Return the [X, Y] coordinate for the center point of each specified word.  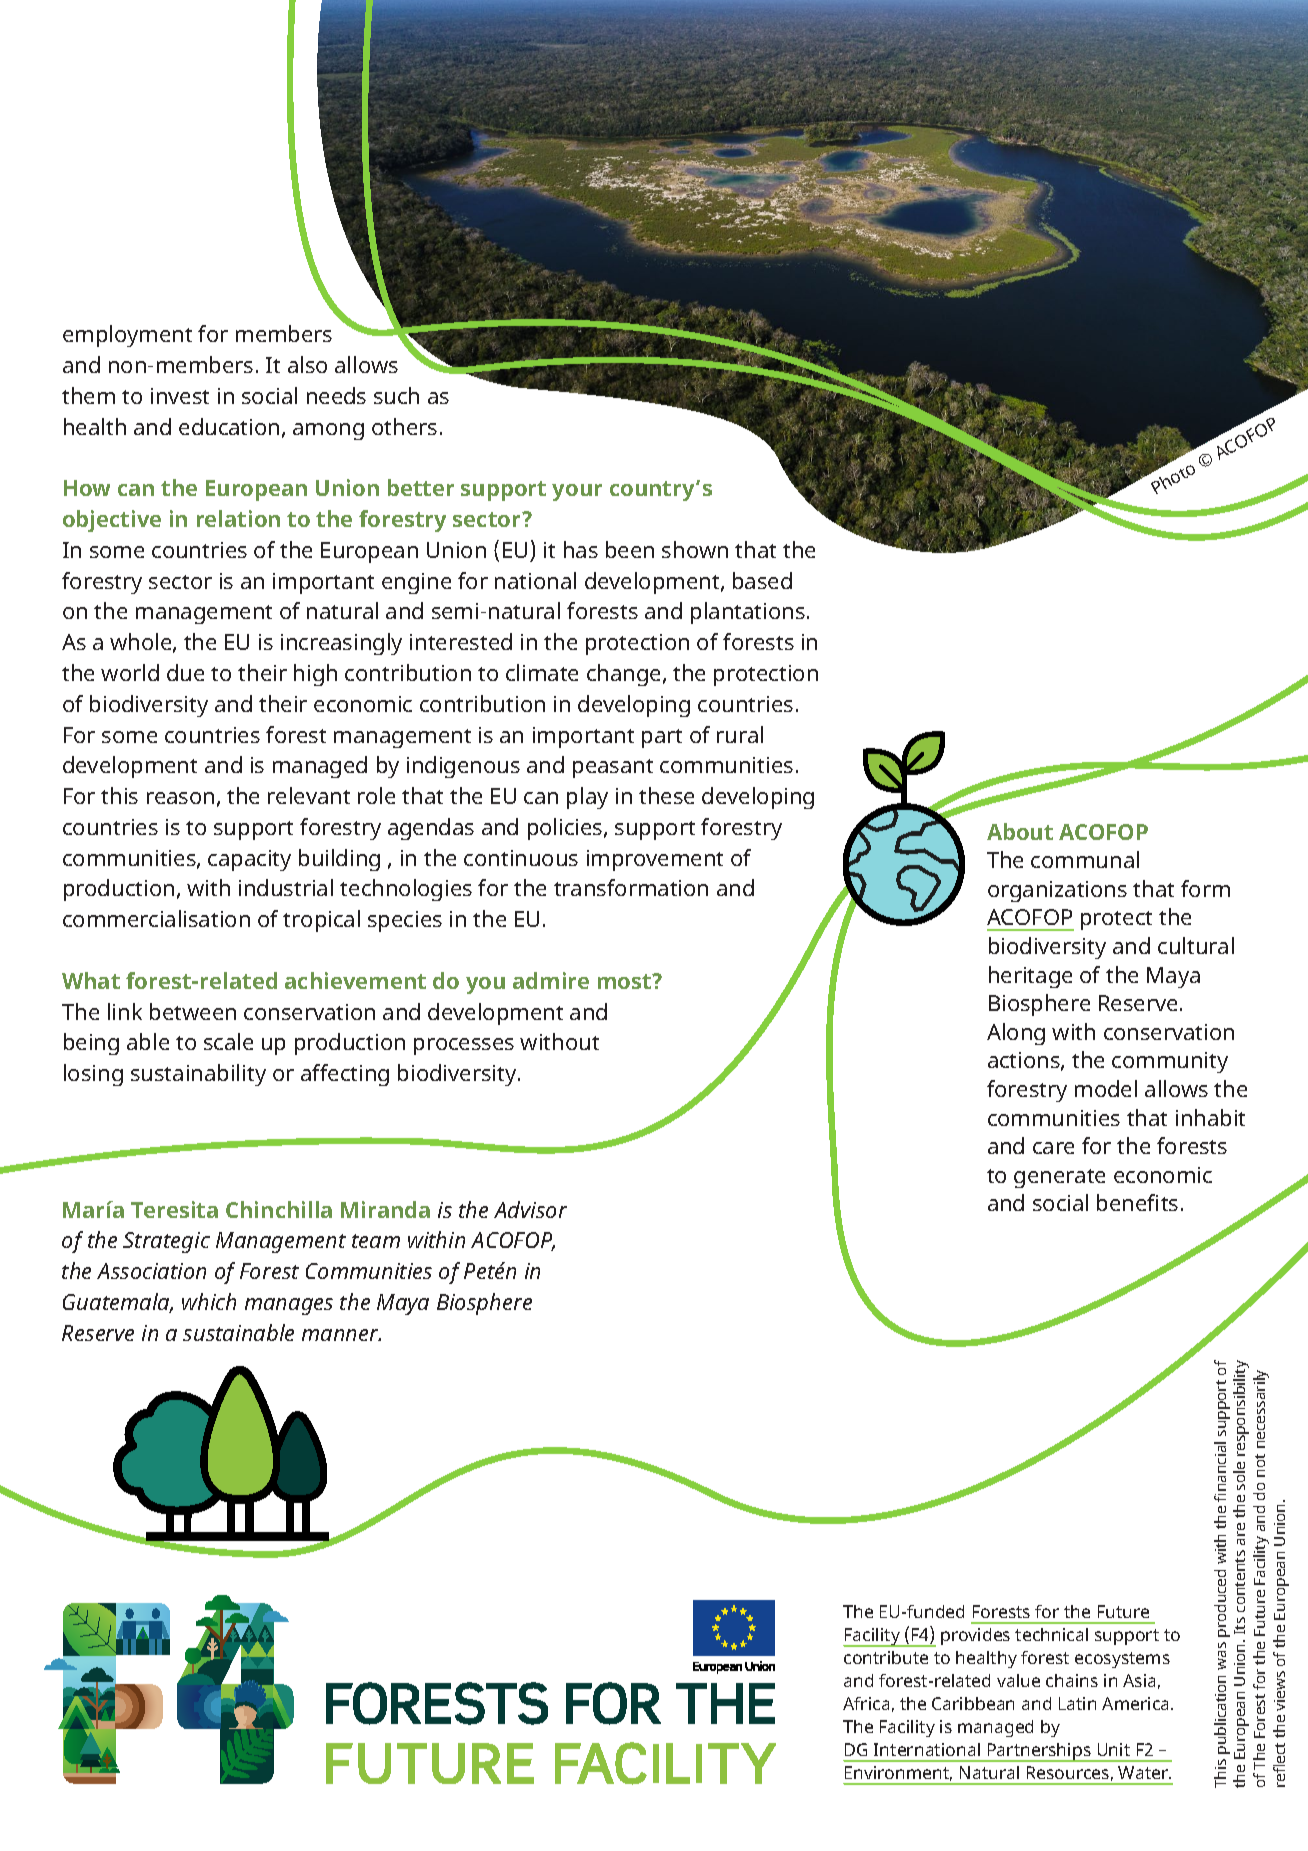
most [626, 981]
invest [180, 396]
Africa [866, 1703]
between [193, 1011]
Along [1016, 1034]
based [762, 580]
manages [289, 1306]
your [577, 492]
